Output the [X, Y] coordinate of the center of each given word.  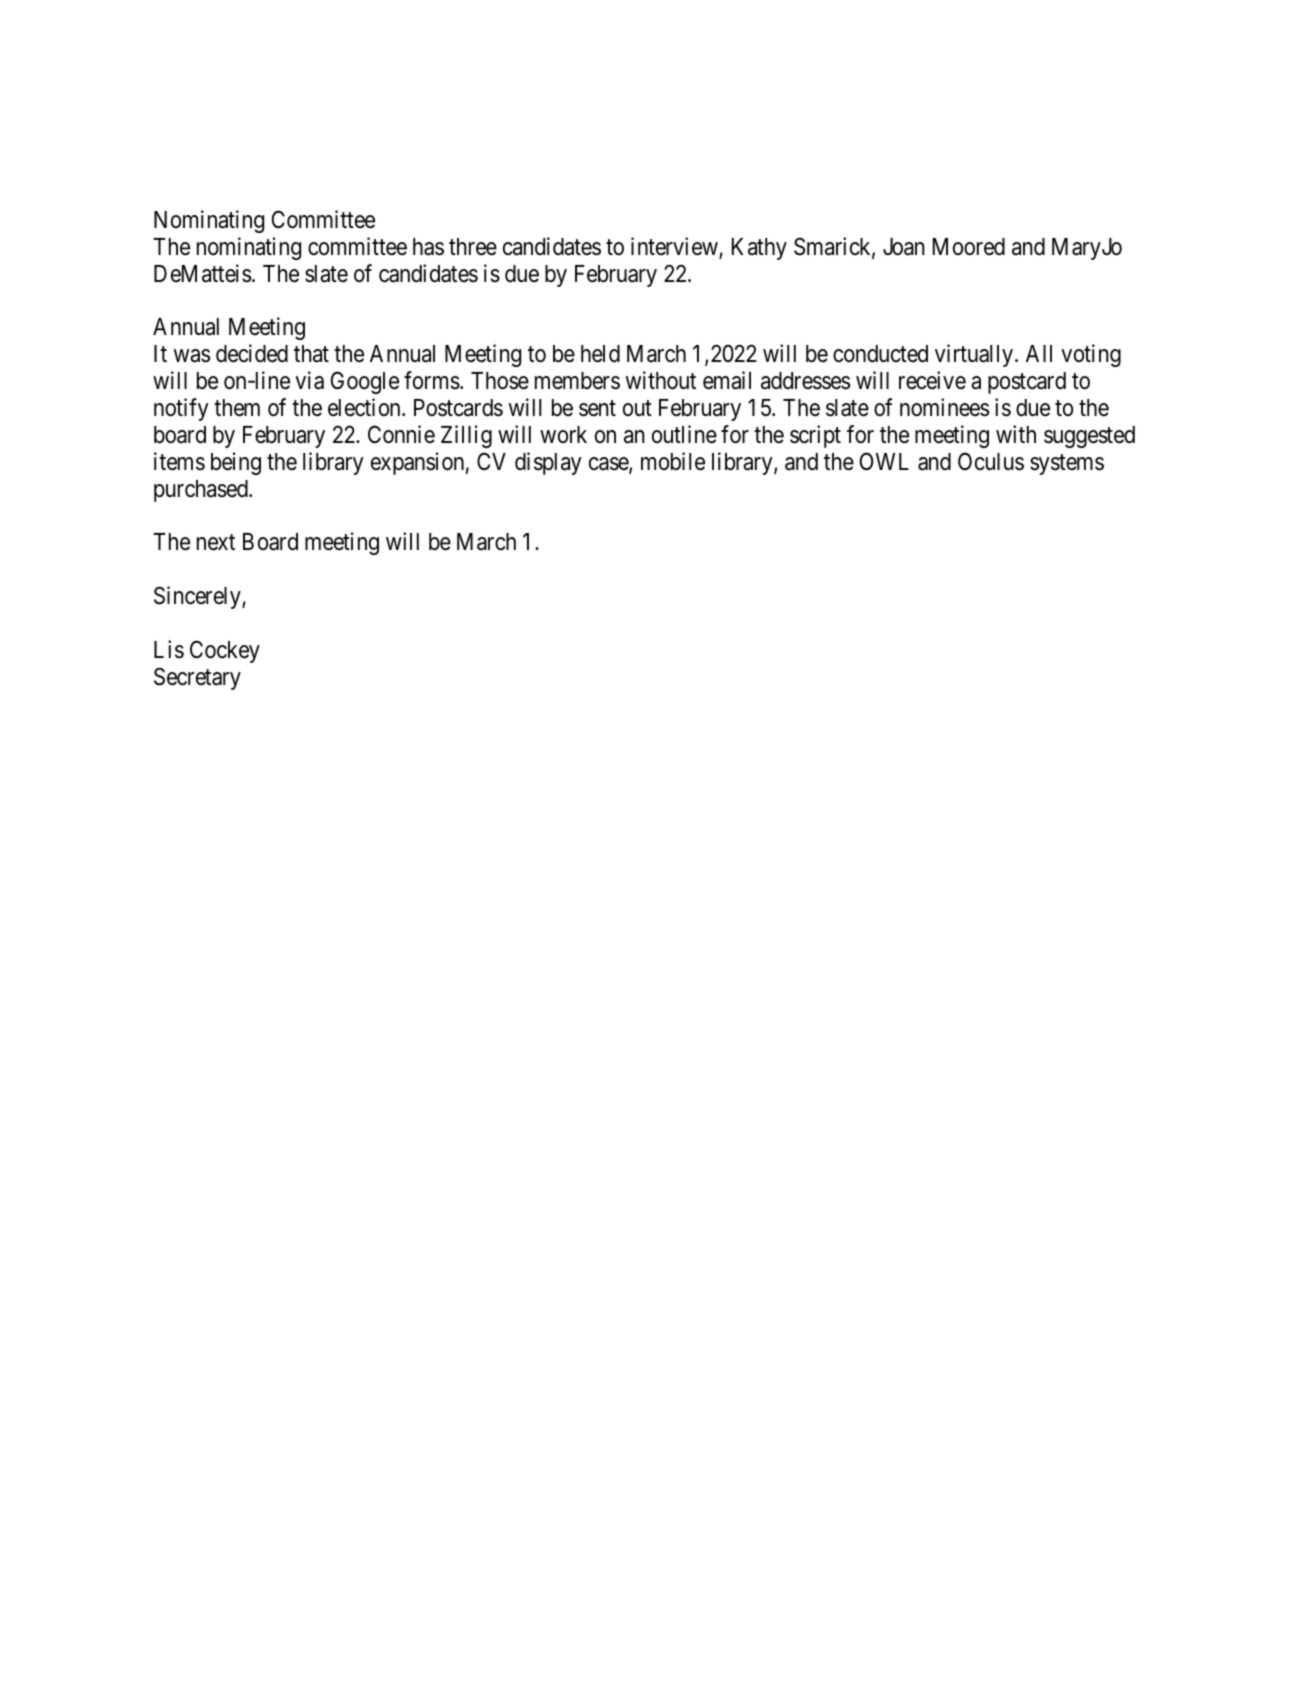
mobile [673, 461]
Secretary [197, 678]
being [236, 463]
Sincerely [198, 597]
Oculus [991, 461]
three [473, 247]
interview [675, 247]
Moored [969, 247]
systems [1067, 464]
